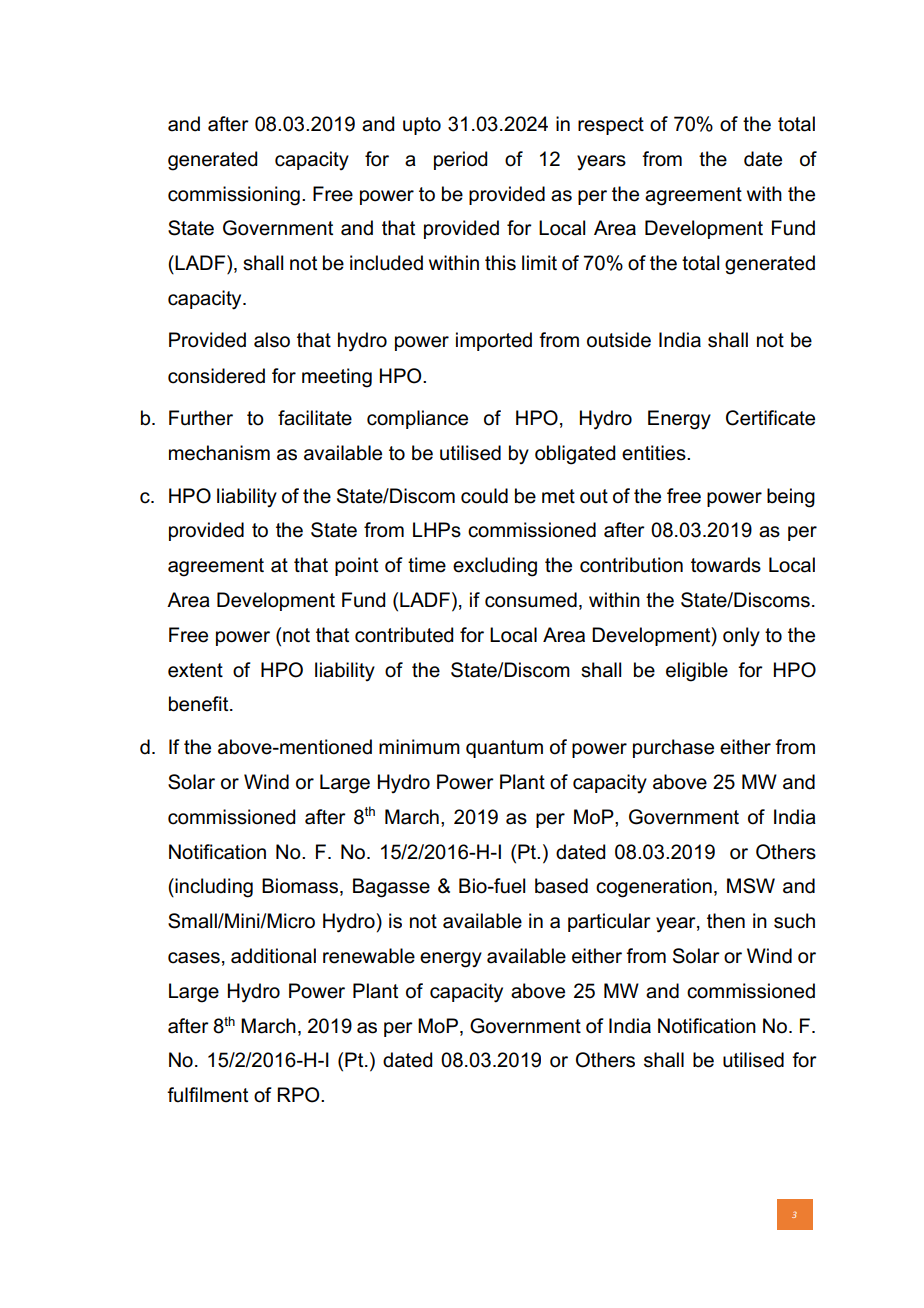 This screenshot has width=924, height=1308. What do you see at coordinates (200, 704) in the screenshot?
I see `benefit` at bounding box center [200, 704].
